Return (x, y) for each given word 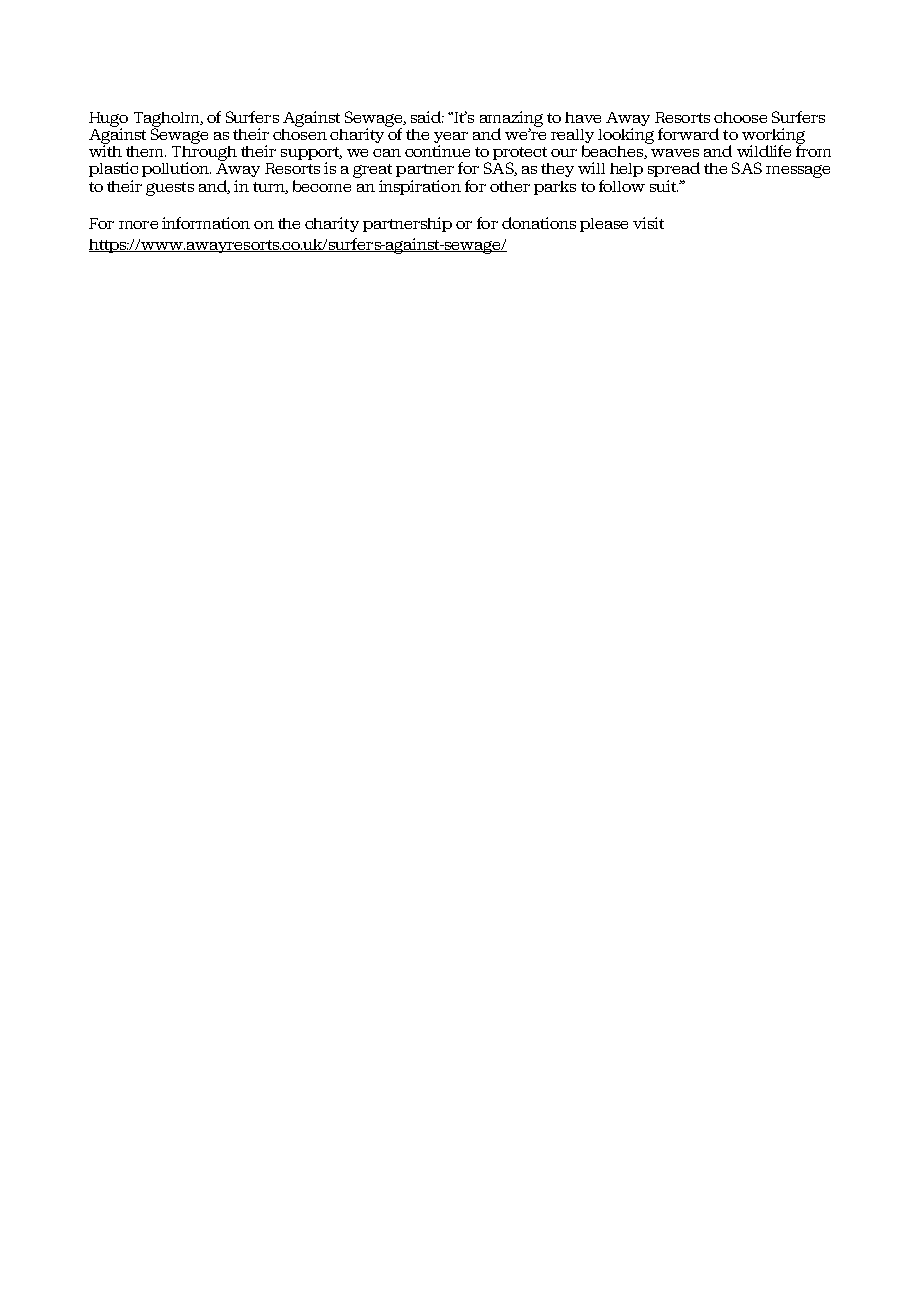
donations (539, 223)
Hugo (108, 120)
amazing (511, 120)
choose (740, 117)
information (206, 223)
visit (648, 223)
